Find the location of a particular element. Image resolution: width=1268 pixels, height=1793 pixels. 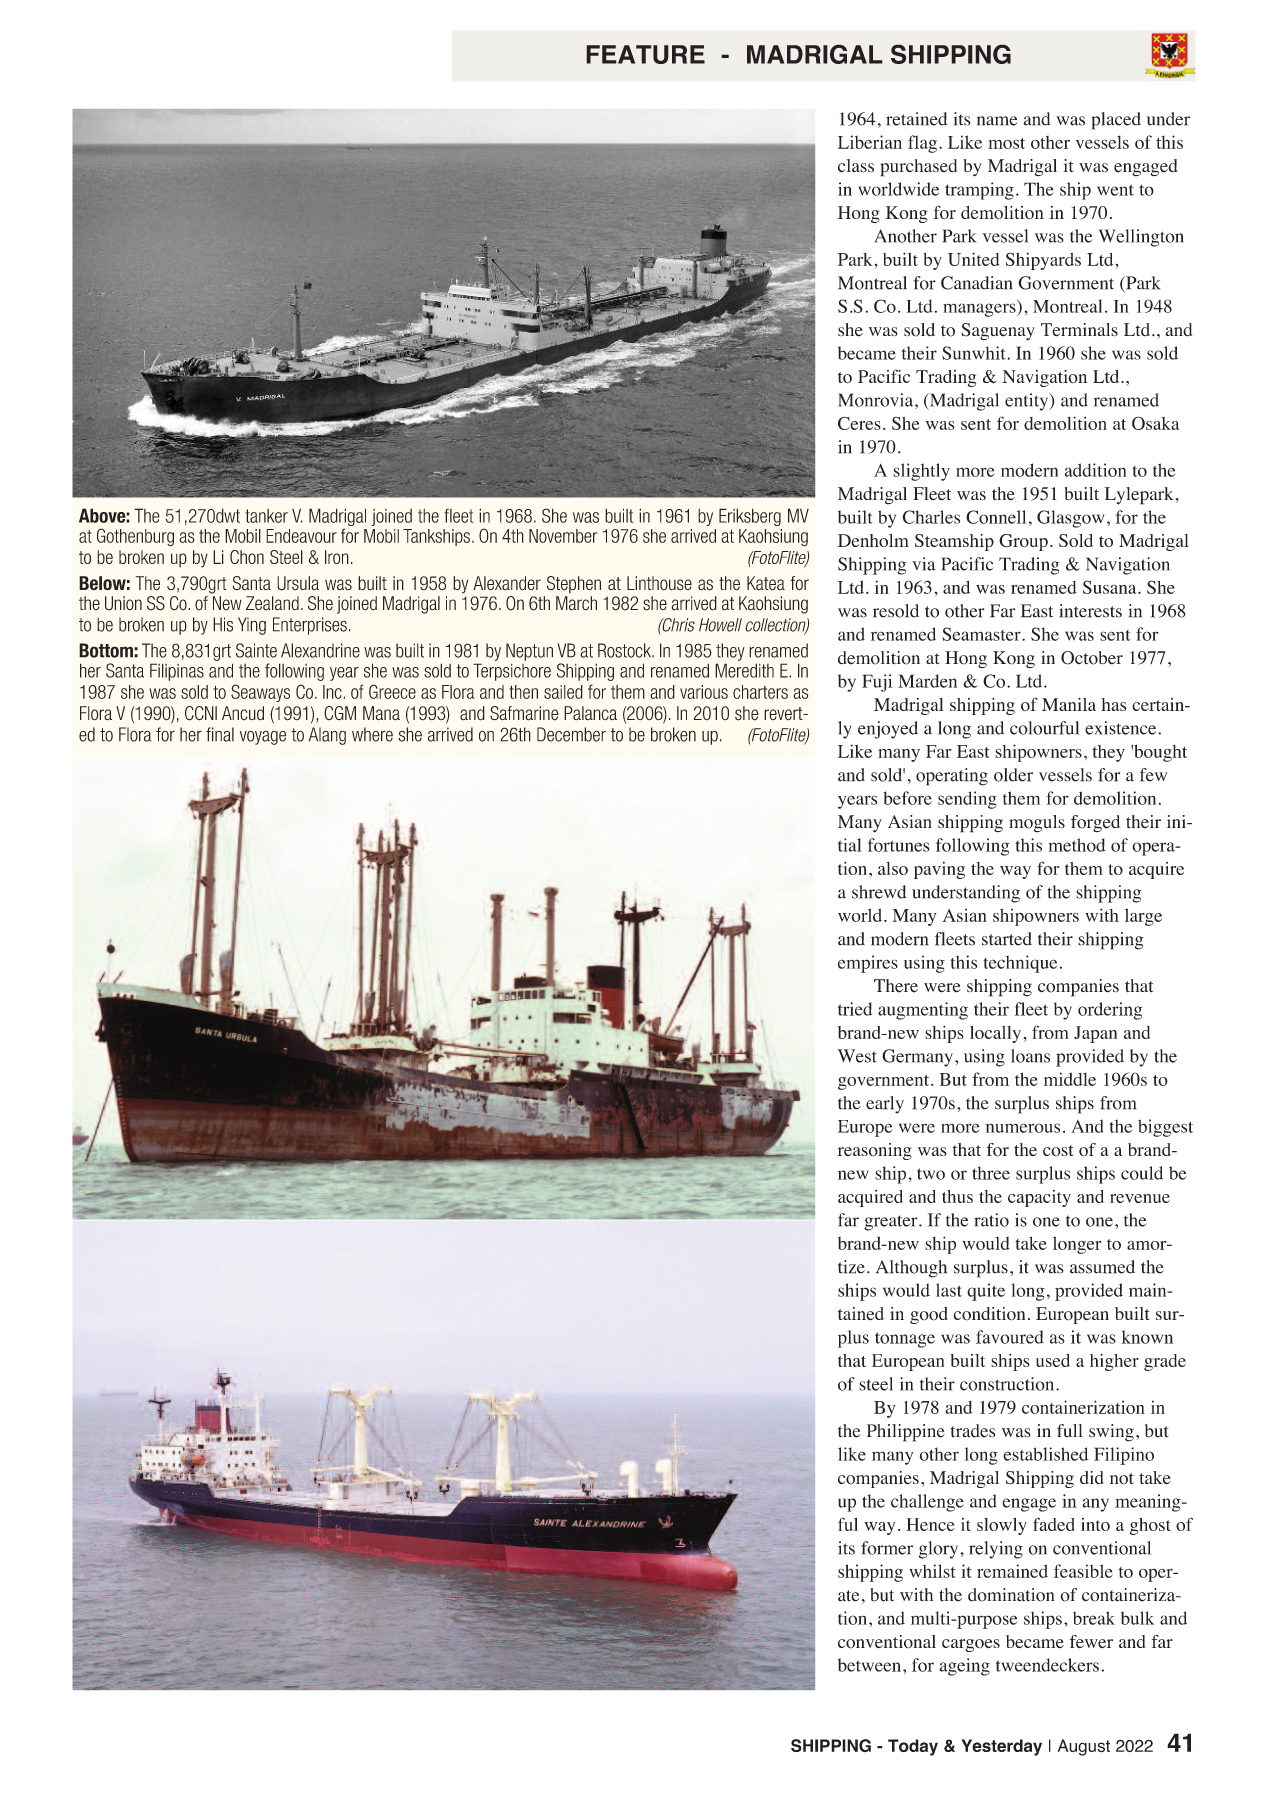

December is located at coordinates (571, 734).
